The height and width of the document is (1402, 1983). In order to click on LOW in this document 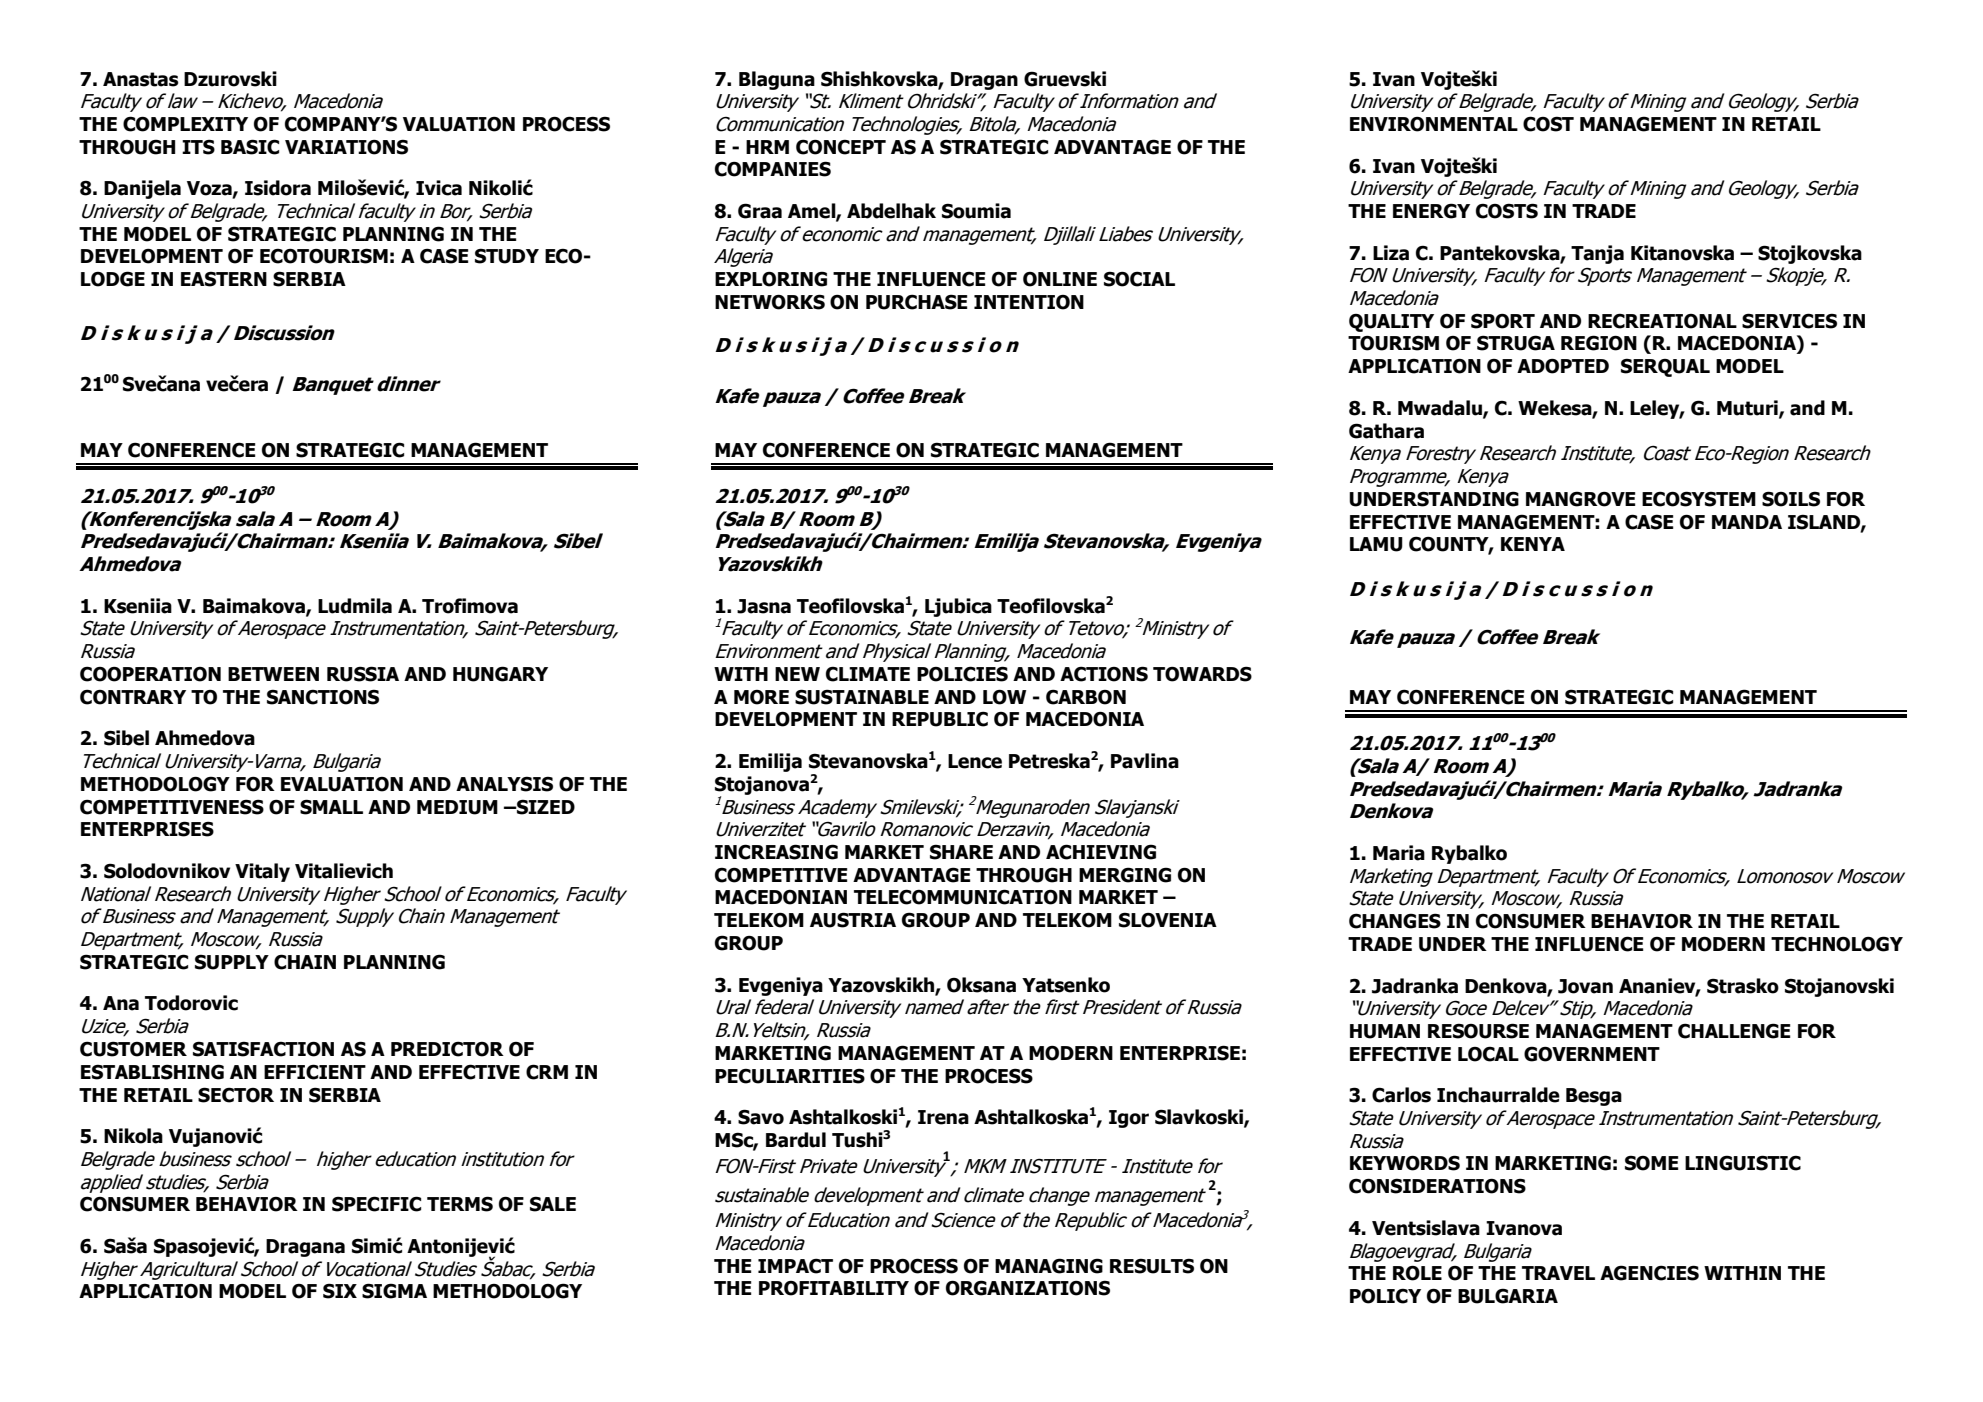, I will do `click(1004, 697)`.
